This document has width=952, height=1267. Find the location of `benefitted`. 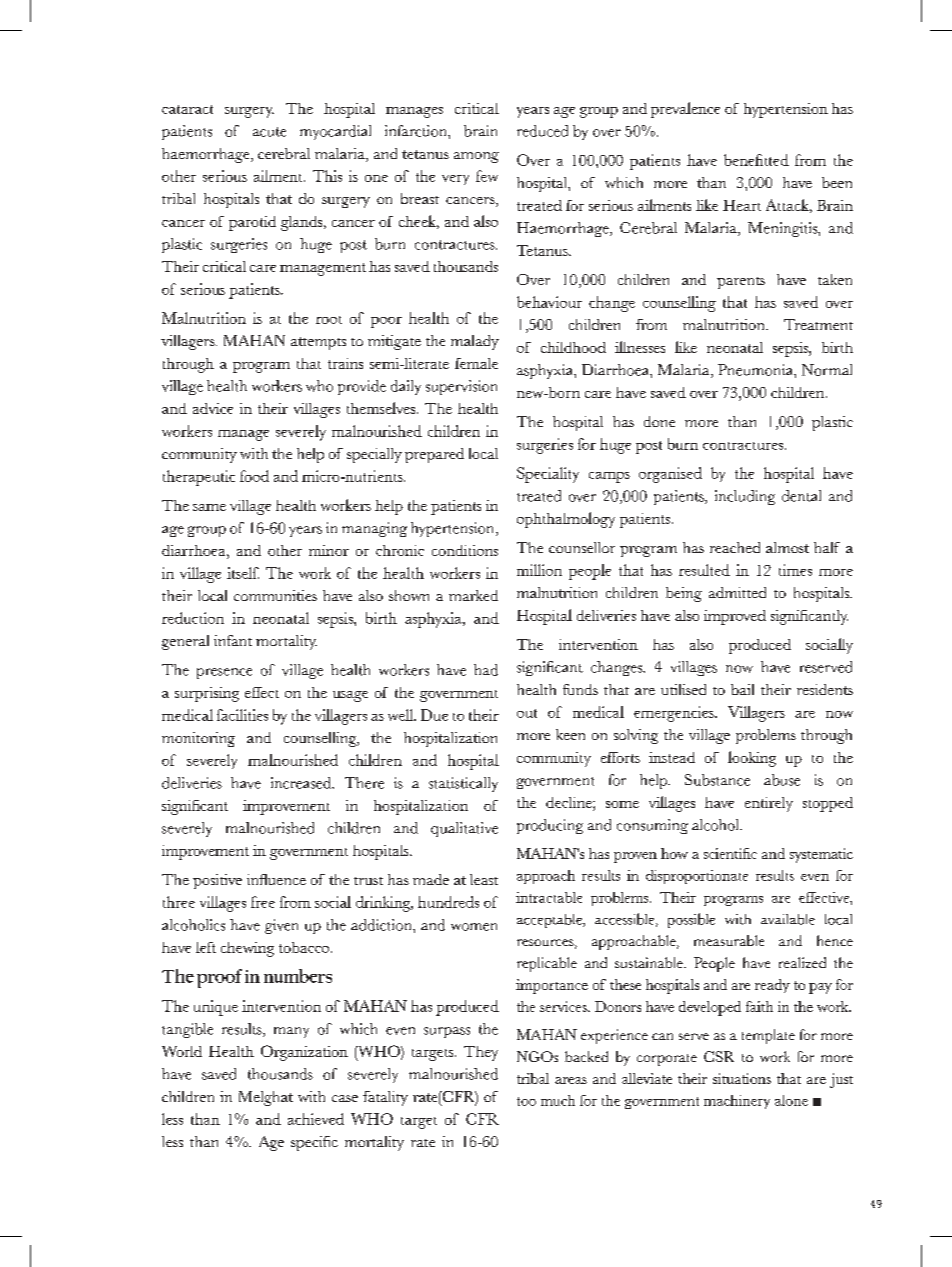

benefitted is located at coordinates (756, 160).
